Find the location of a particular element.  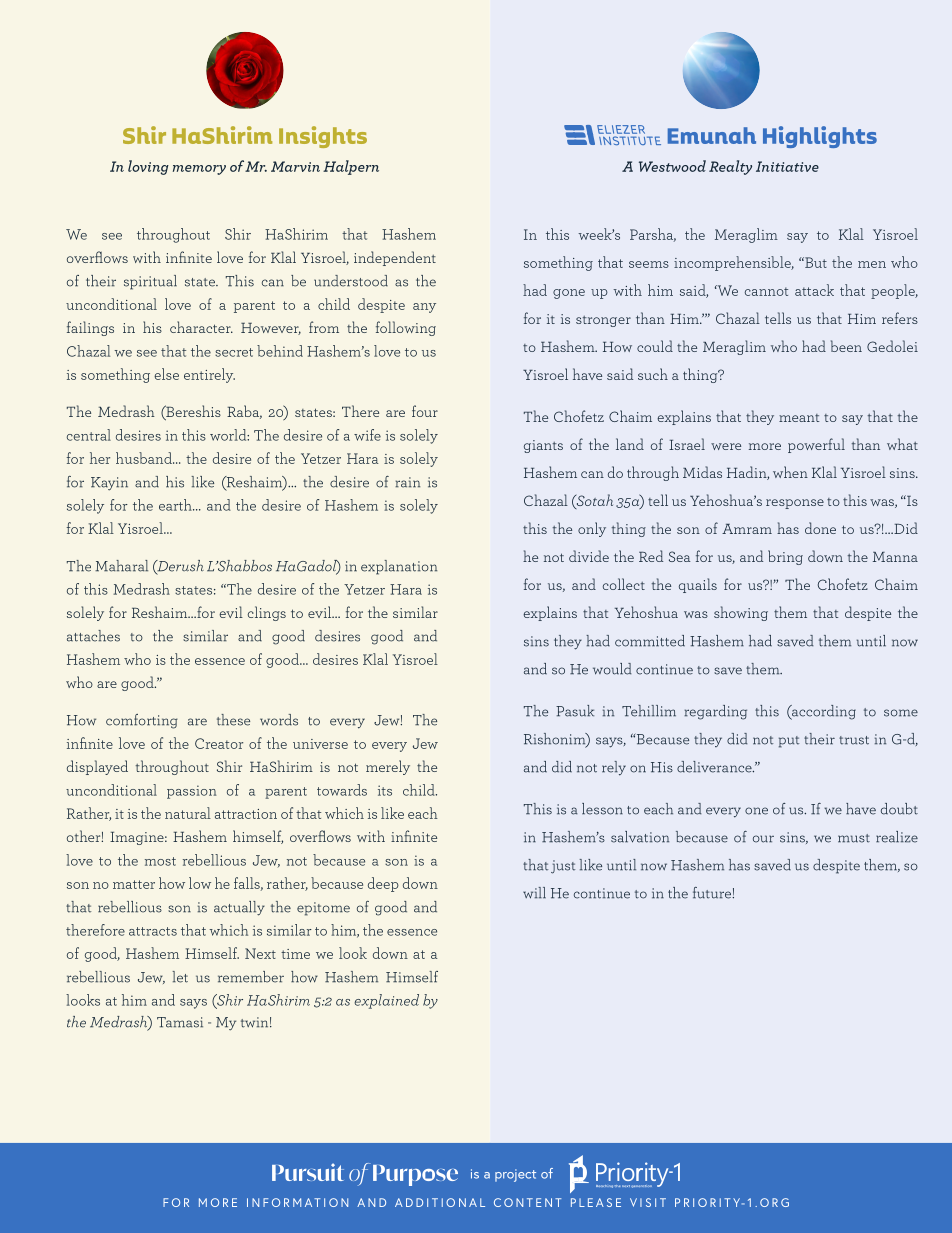

Halpern is located at coordinates (351, 167).
